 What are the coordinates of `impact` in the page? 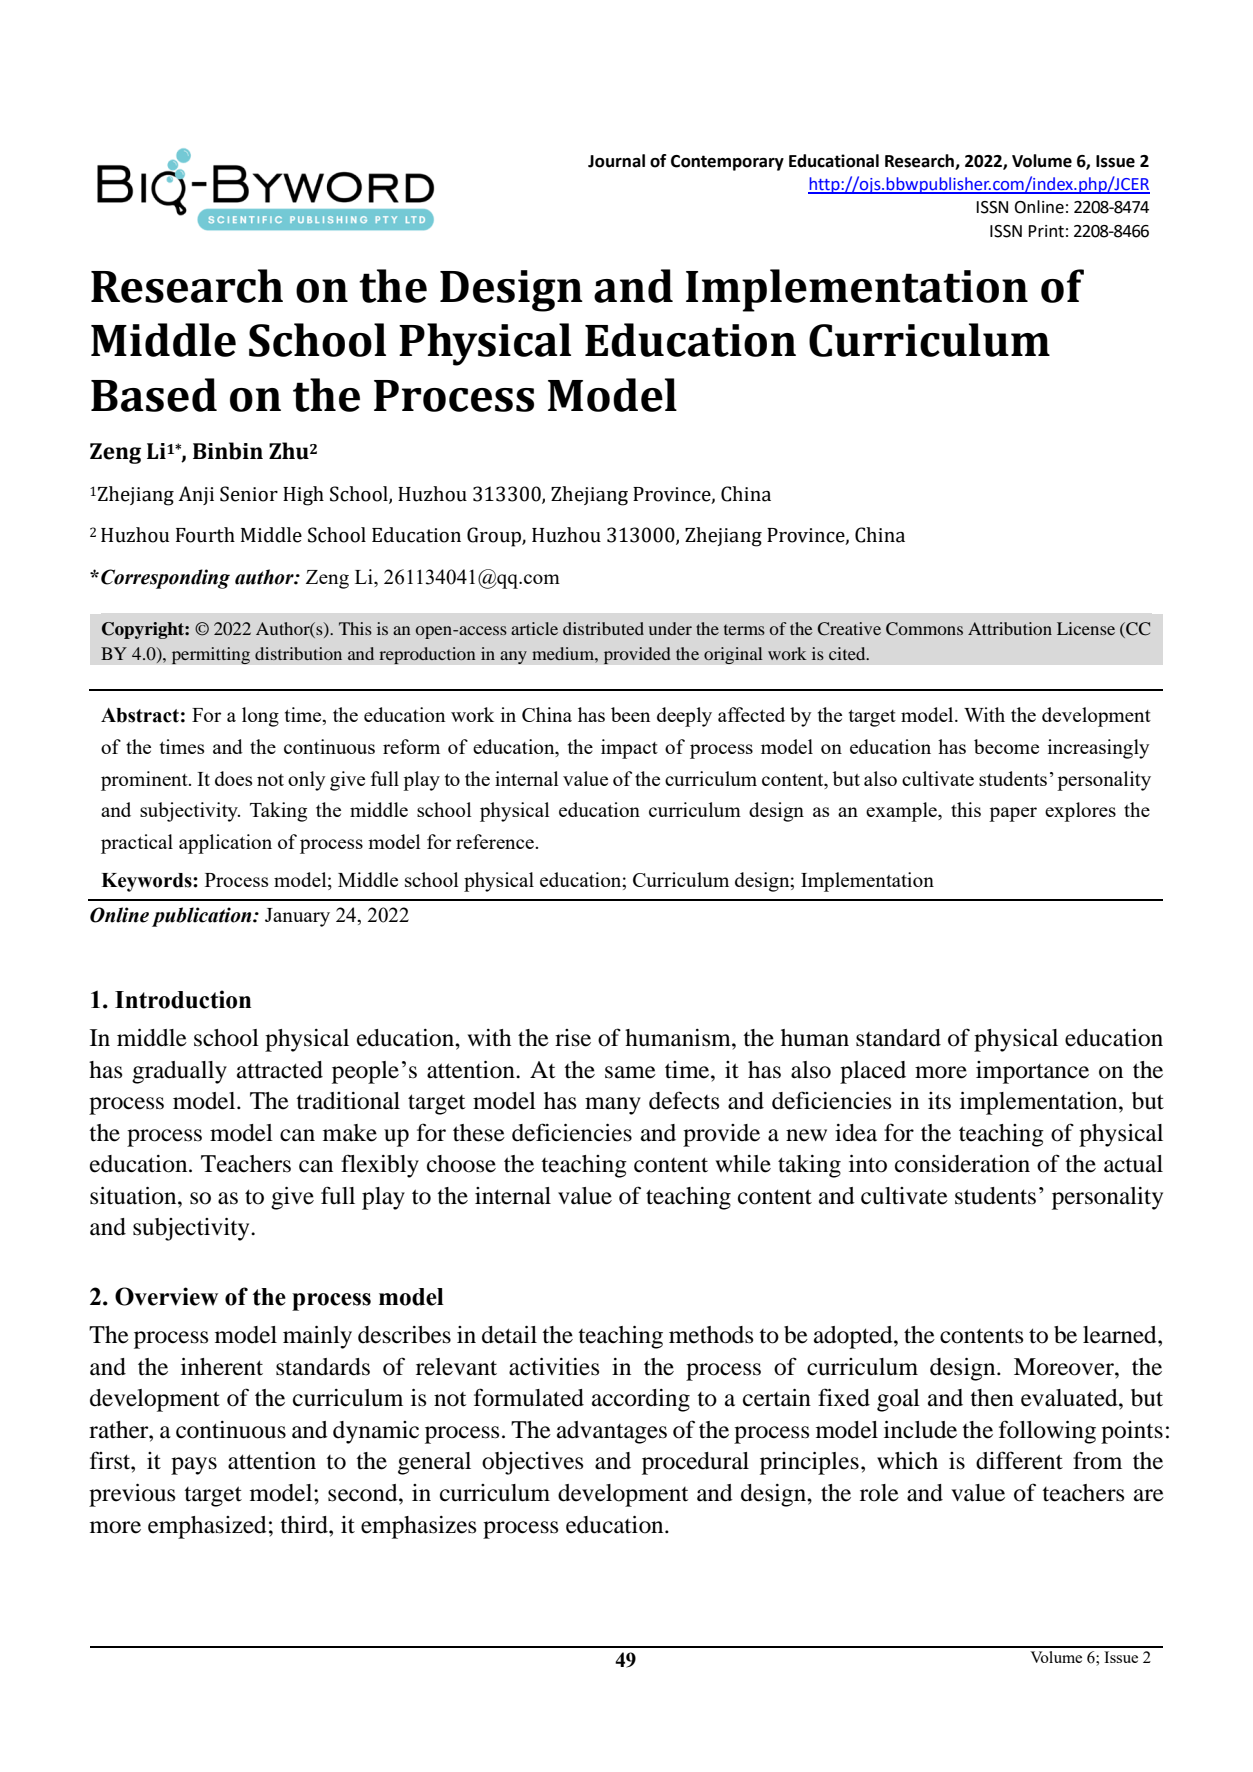 It's located at (629, 749).
